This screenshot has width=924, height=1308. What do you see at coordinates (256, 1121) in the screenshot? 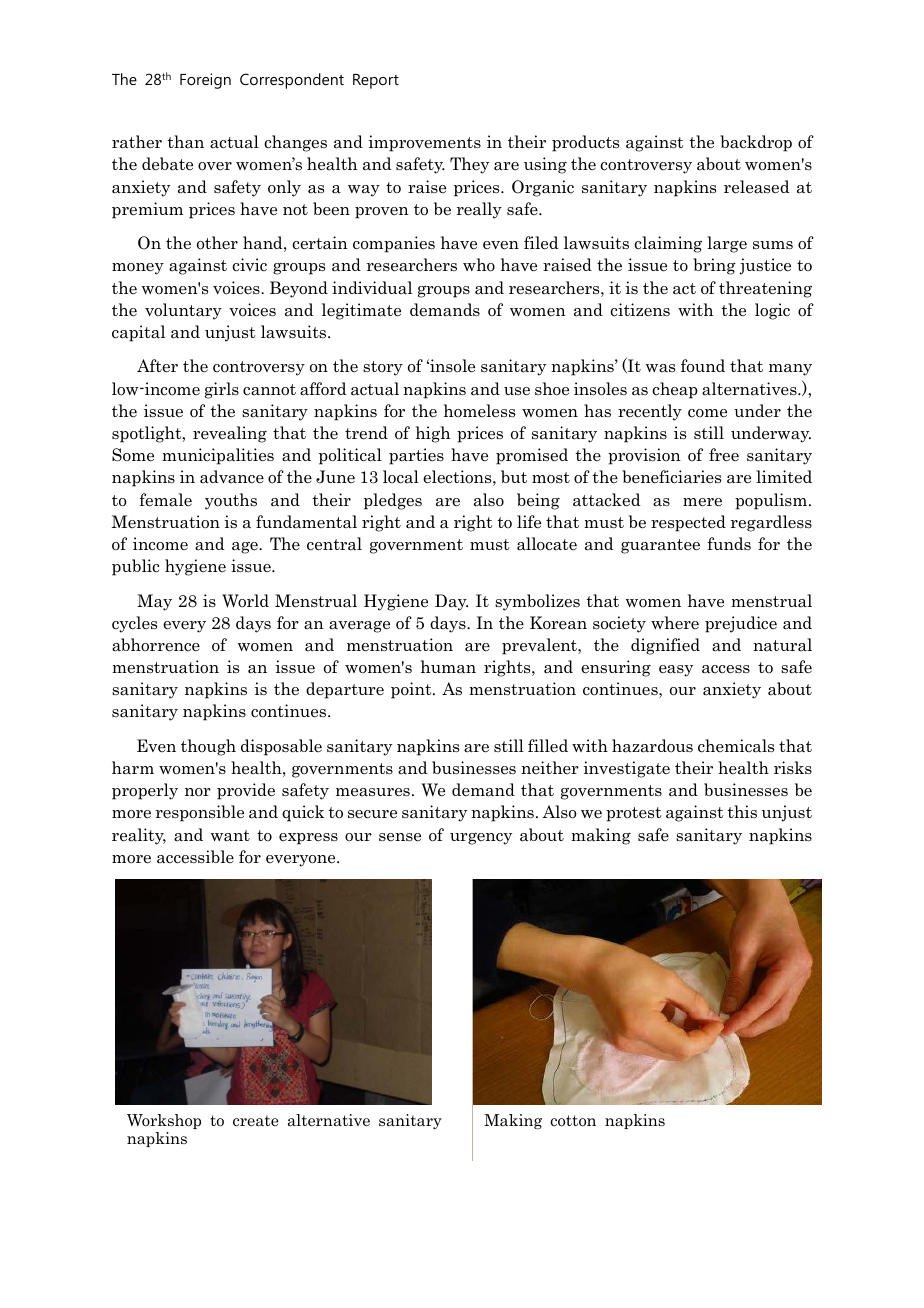
I see `create` at bounding box center [256, 1121].
